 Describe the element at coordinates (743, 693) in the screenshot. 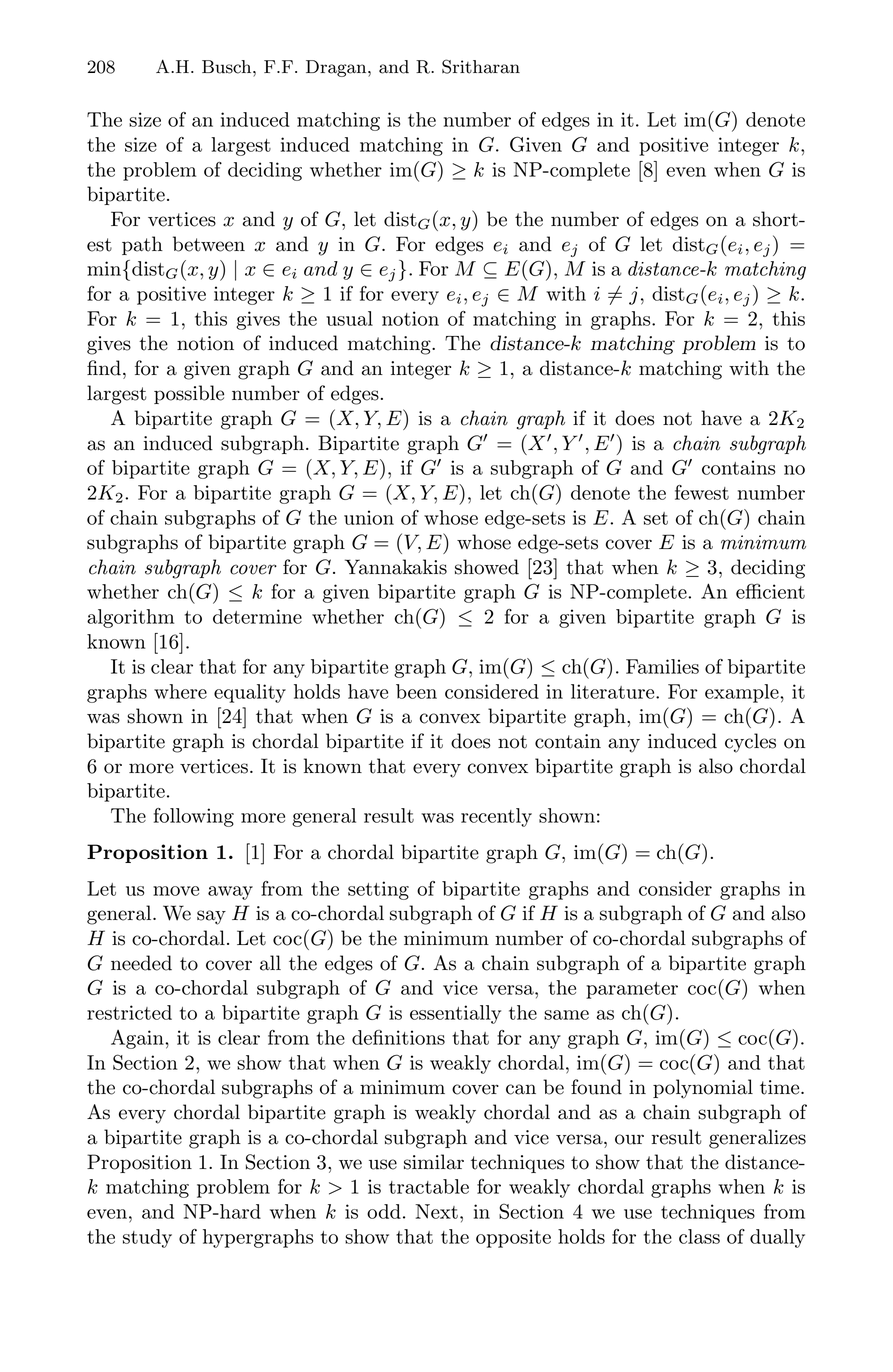

I see `example` at that location.
